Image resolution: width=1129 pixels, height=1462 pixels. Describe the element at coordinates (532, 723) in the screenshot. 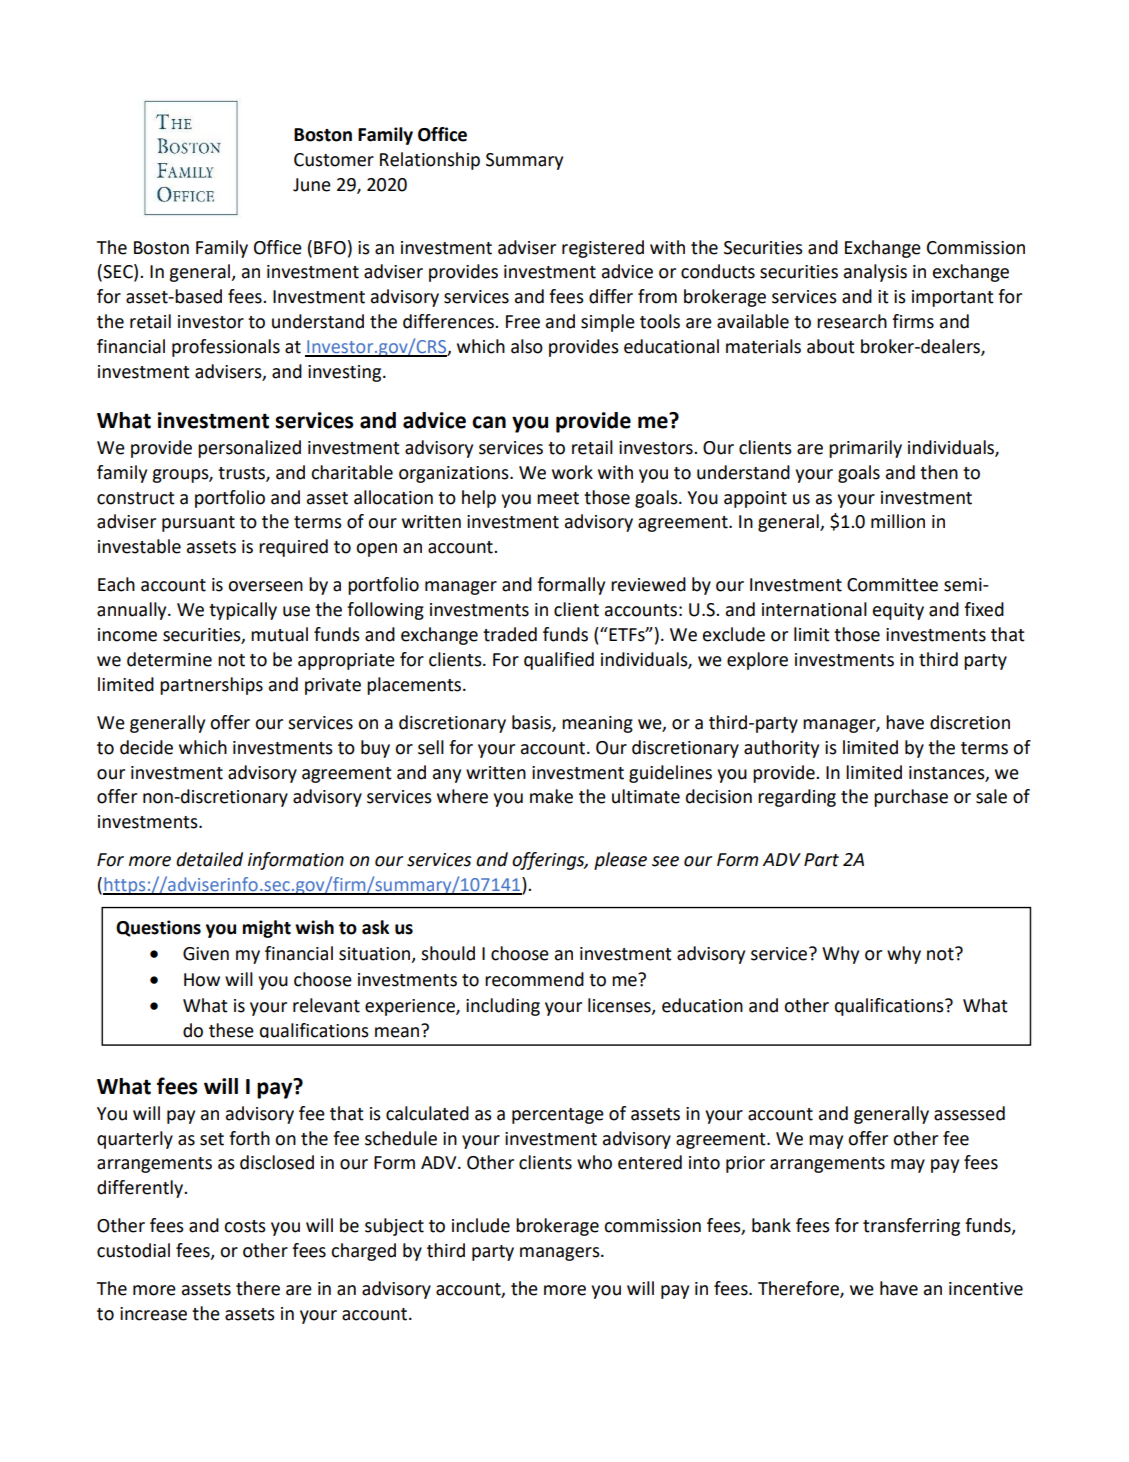

I see `basis` at that location.
